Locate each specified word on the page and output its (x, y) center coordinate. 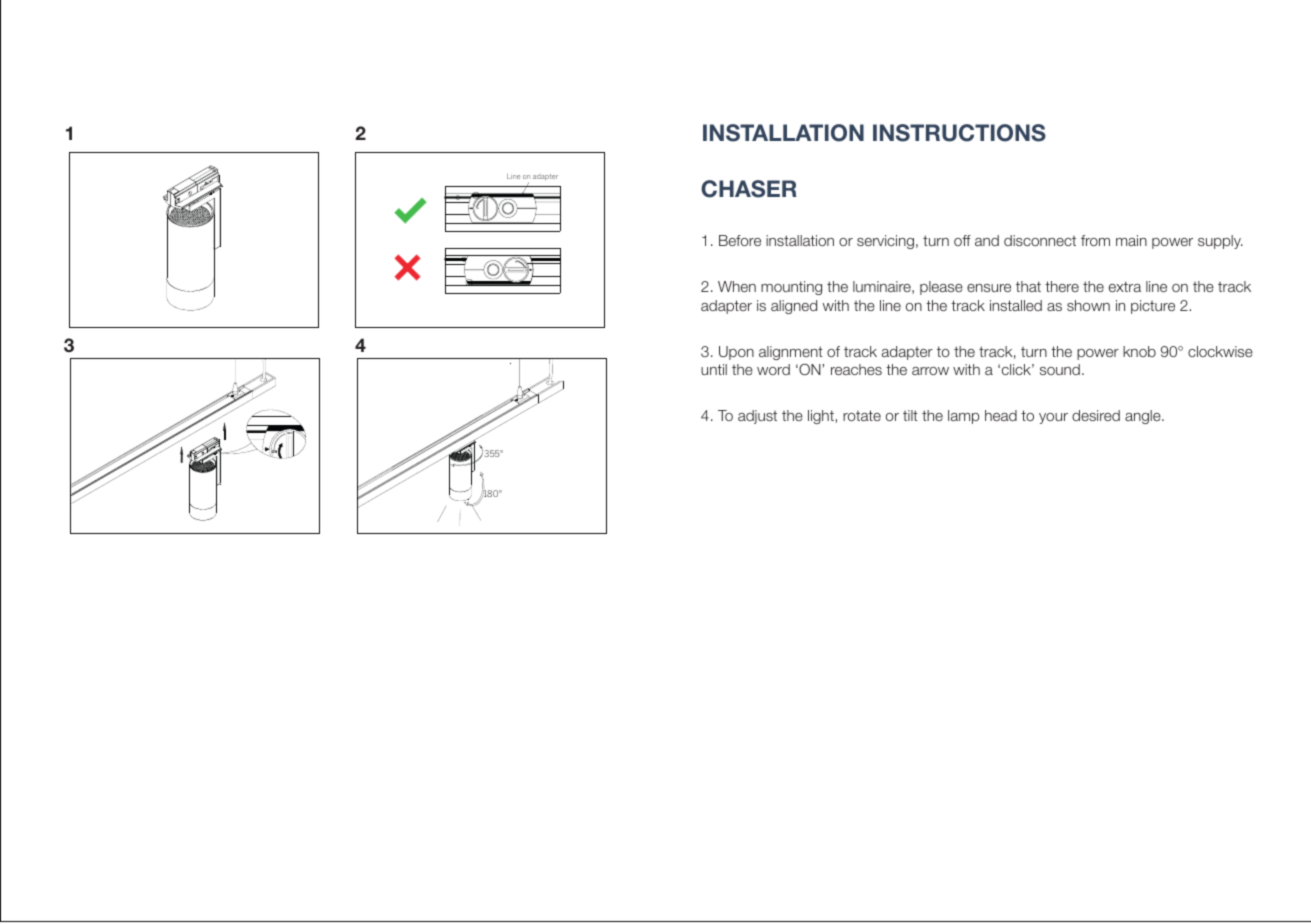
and (987, 240)
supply (1220, 242)
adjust (757, 417)
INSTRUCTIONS (959, 133)
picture (1153, 307)
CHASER (749, 189)
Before (740, 240)
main (1131, 240)
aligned (794, 307)
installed (1016, 305)
